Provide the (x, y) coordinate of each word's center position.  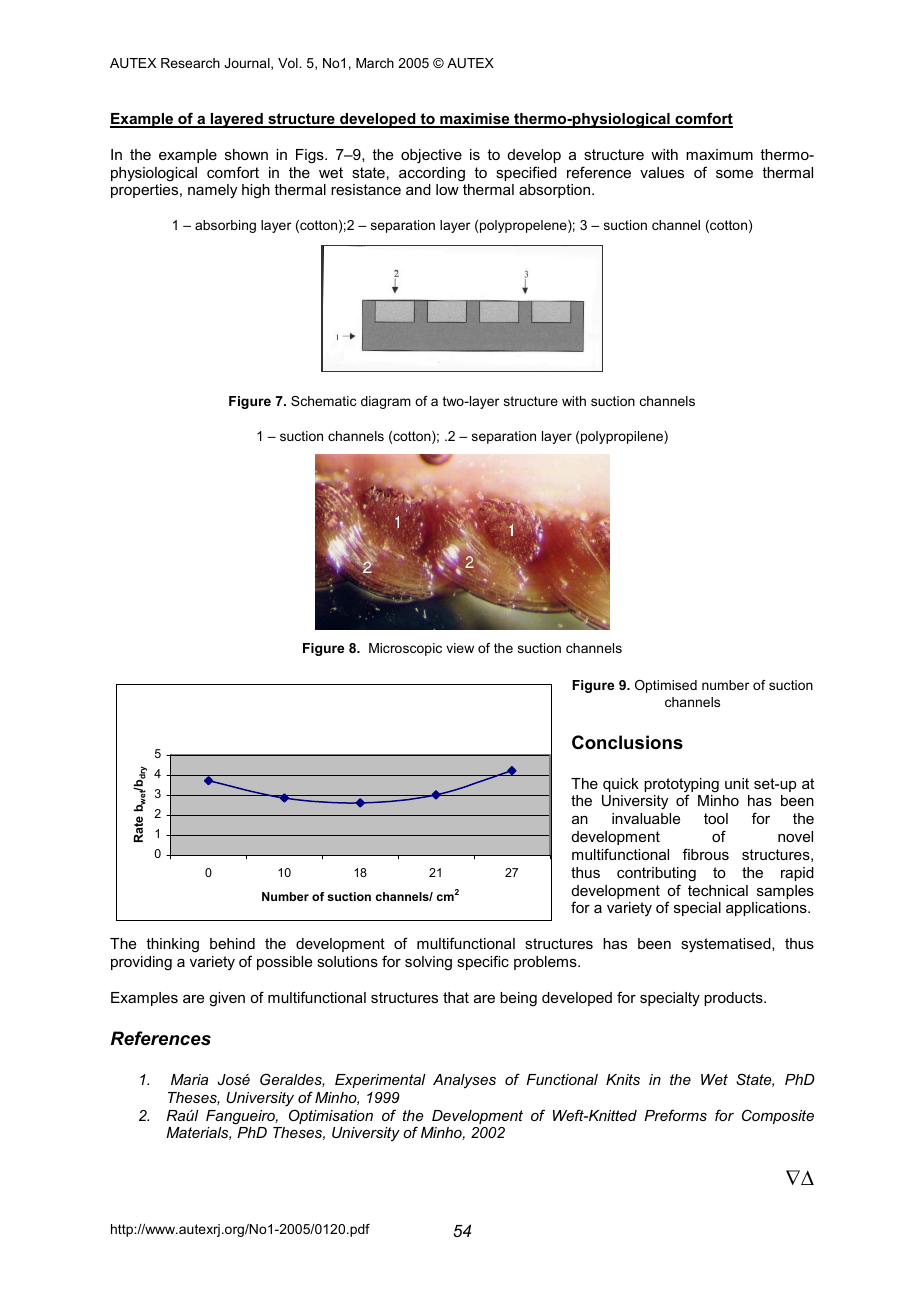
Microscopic (405, 649)
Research (190, 63)
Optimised (666, 686)
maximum (719, 154)
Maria (189, 1079)
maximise (475, 120)
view (460, 648)
